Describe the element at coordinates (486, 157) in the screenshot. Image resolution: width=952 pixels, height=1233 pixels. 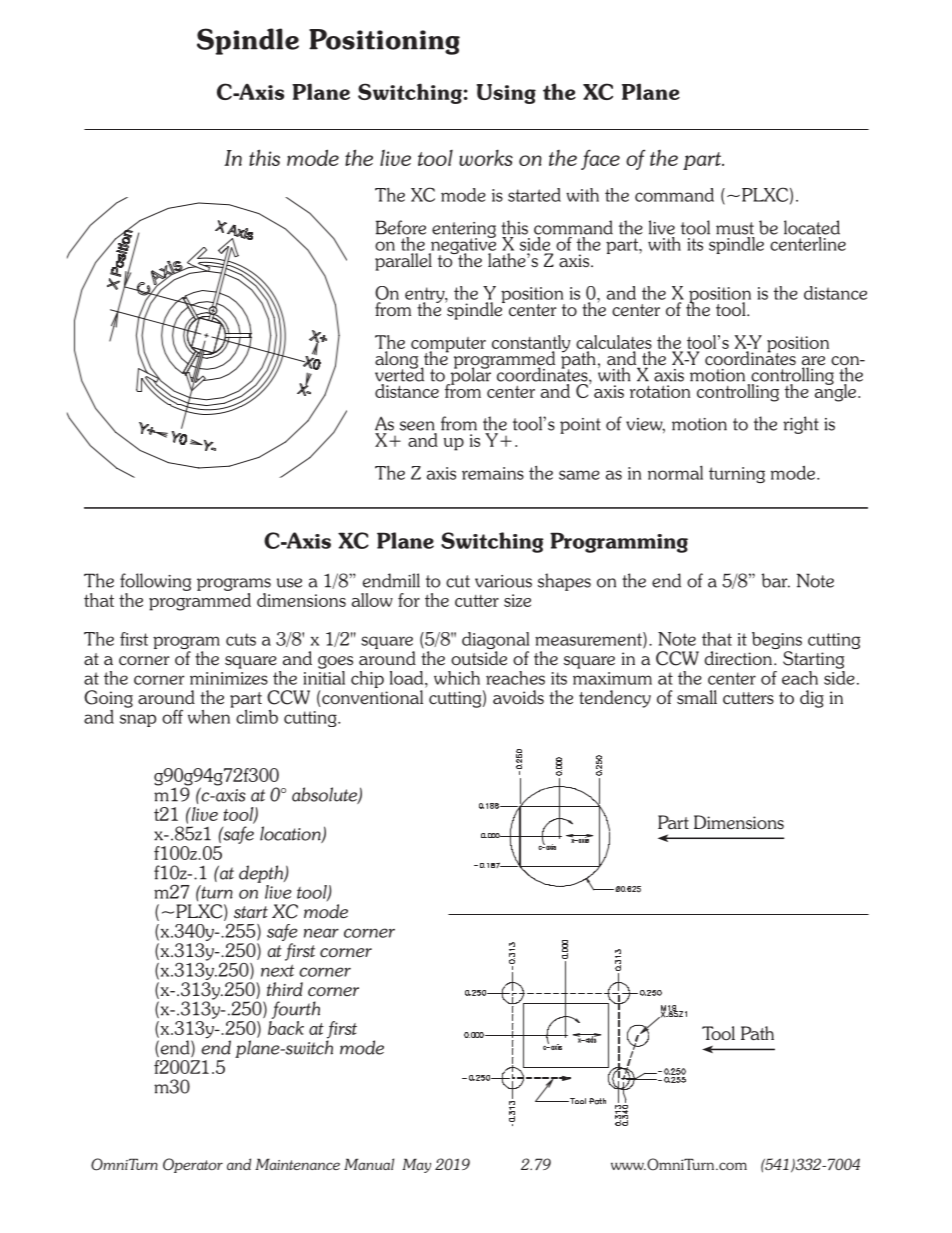
I see `works` at that location.
